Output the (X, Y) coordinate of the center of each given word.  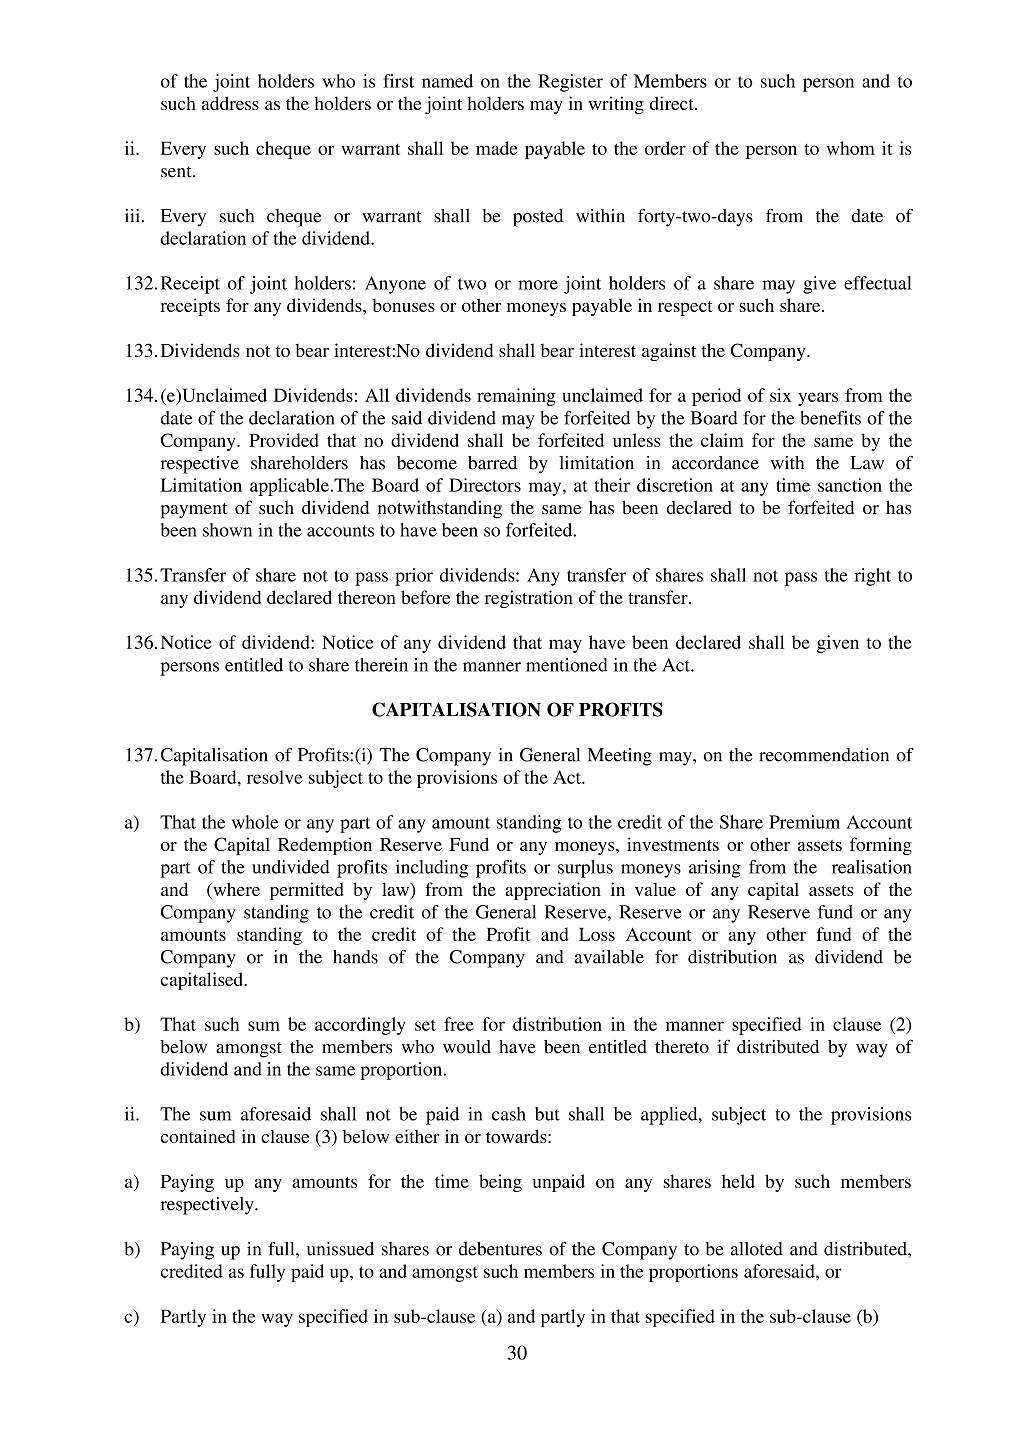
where (235, 890)
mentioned (567, 665)
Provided (284, 440)
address (230, 103)
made (496, 148)
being (500, 1183)
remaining (516, 397)
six (780, 395)
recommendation (824, 755)
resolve (274, 777)
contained (198, 1136)
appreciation (553, 891)
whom (851, 148)
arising (715, 869)
